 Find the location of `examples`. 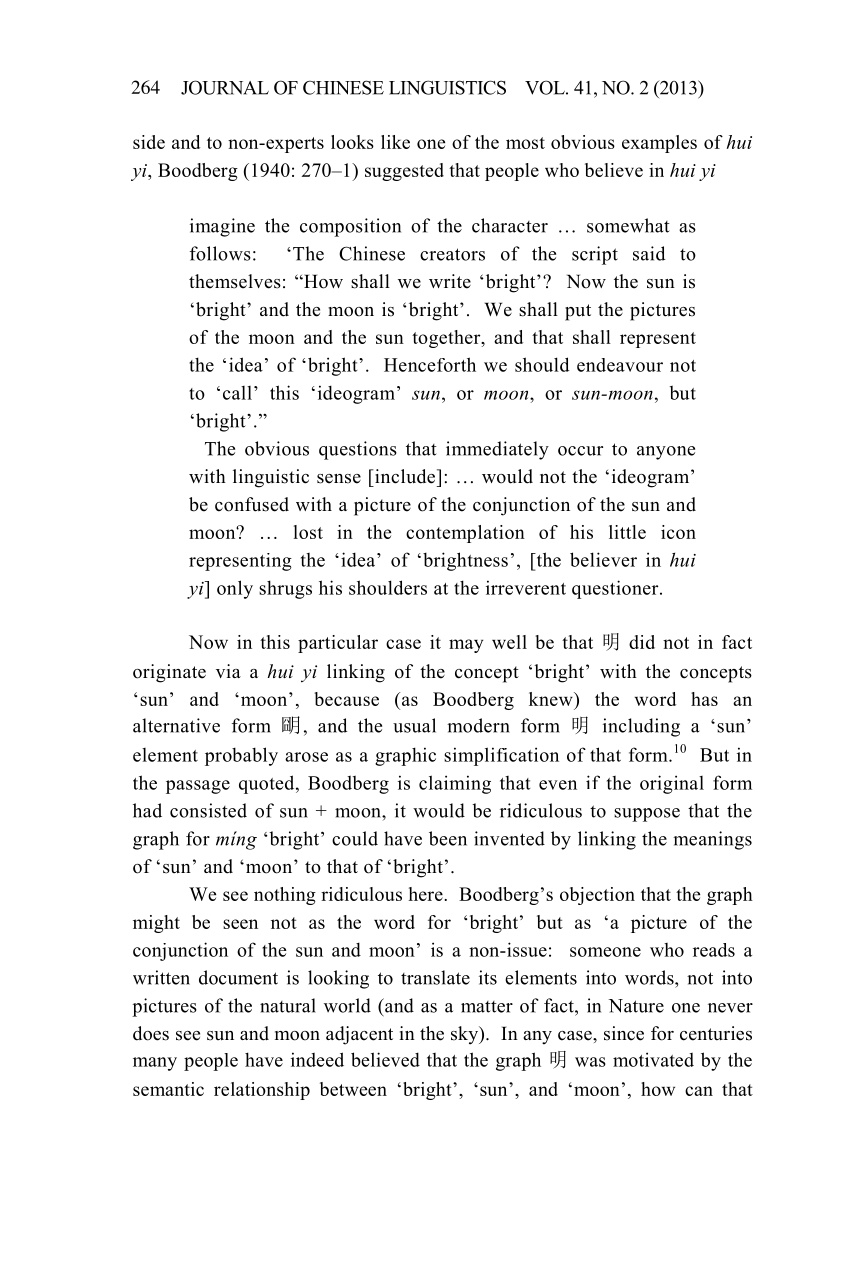

examples is located at coordinates (659, 144).
